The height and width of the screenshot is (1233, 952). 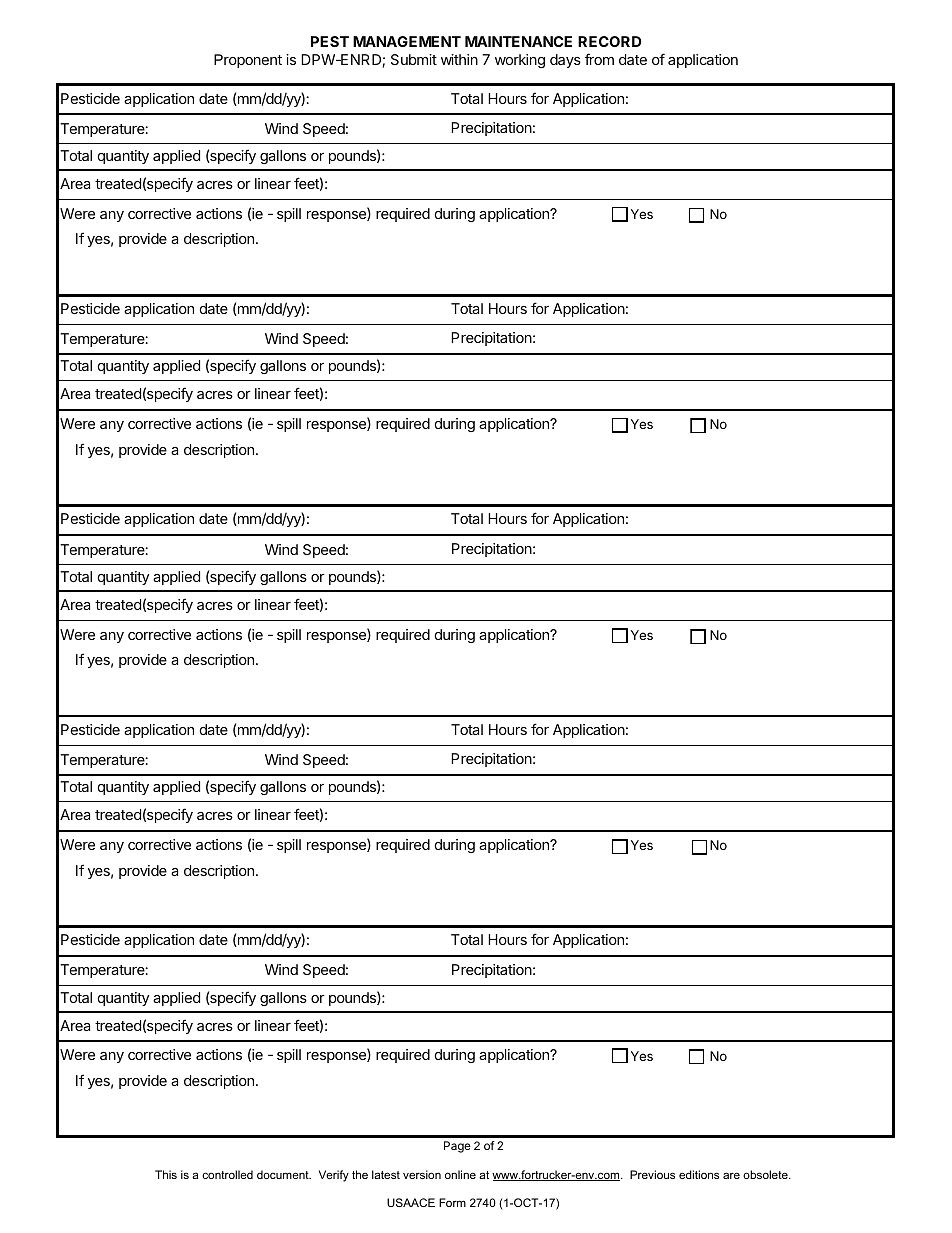 I want to click on controlled, so click(x=227, y=1174).
